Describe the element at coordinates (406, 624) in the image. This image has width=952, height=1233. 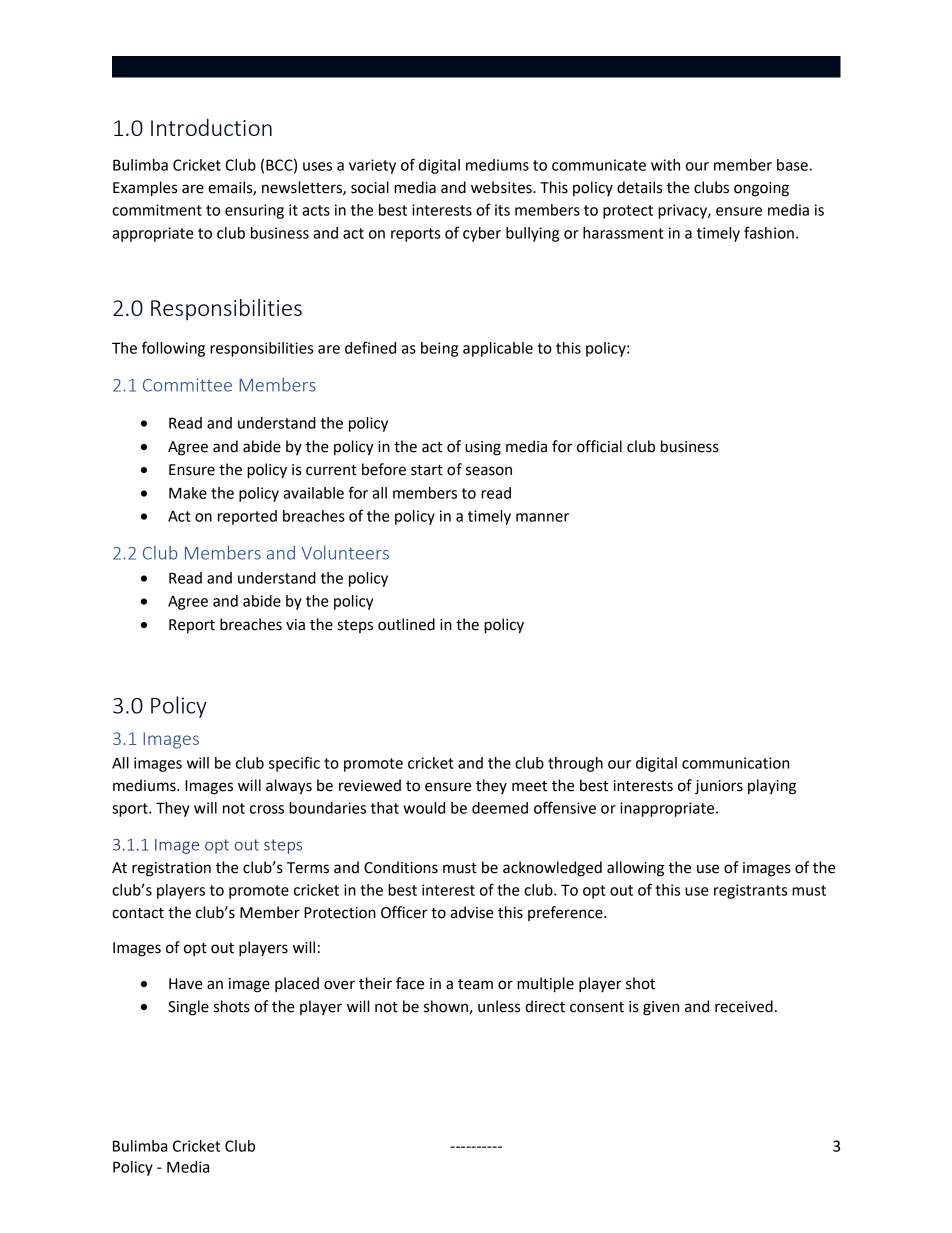
I see `outlined` at that location.
